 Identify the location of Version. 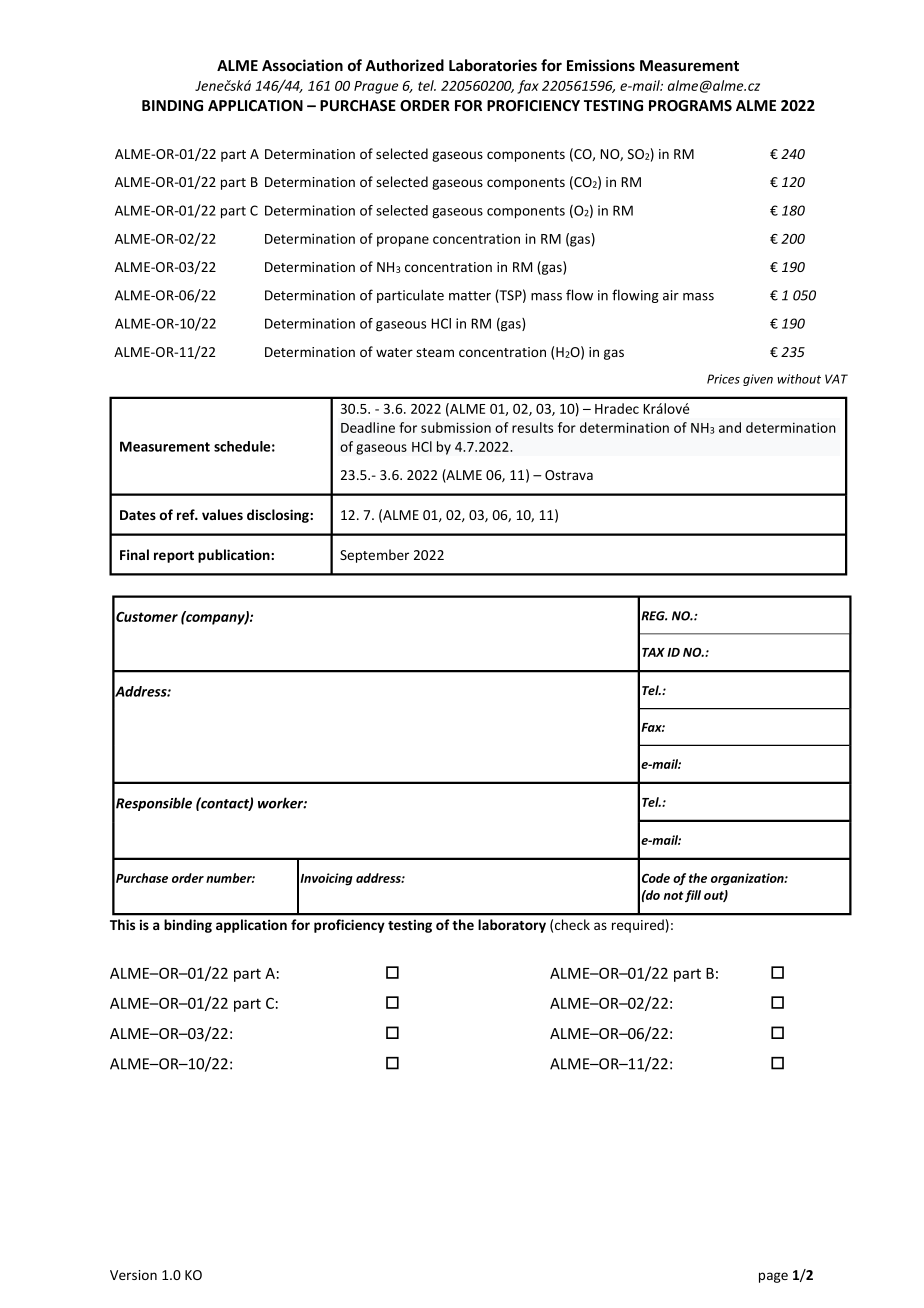
(133, 1275).
